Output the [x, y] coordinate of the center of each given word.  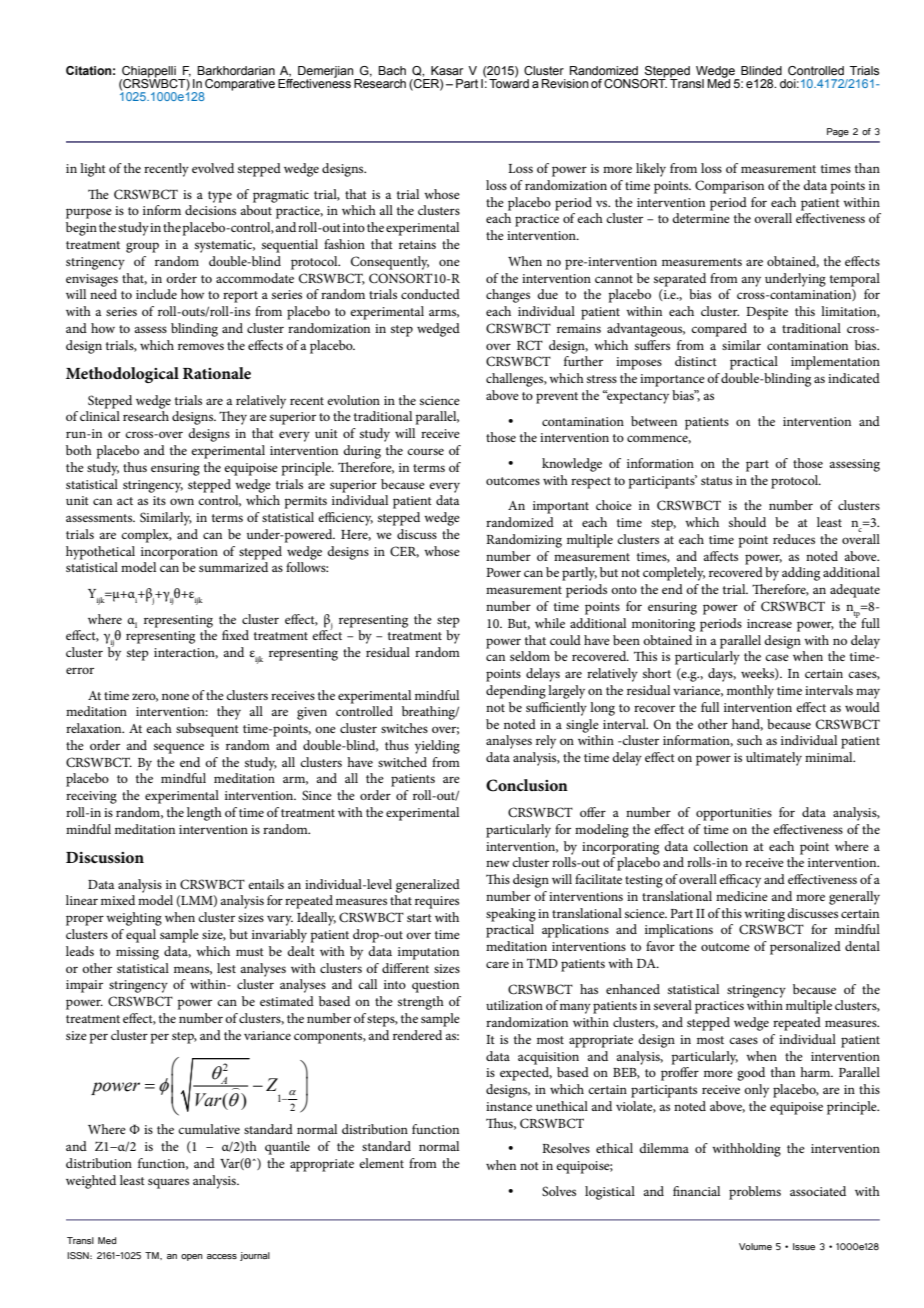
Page [838, 132]
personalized [805, 948]
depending [516, 692]
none [175, 696]
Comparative [240, 85]
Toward [509, 82]
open [192, 1257]
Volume [755, 1246]
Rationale [217, 373]
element [381, 1163]
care [497, 964]
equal [141, 936]
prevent [557, 398]
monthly [750, 692]
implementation [835, 363]
